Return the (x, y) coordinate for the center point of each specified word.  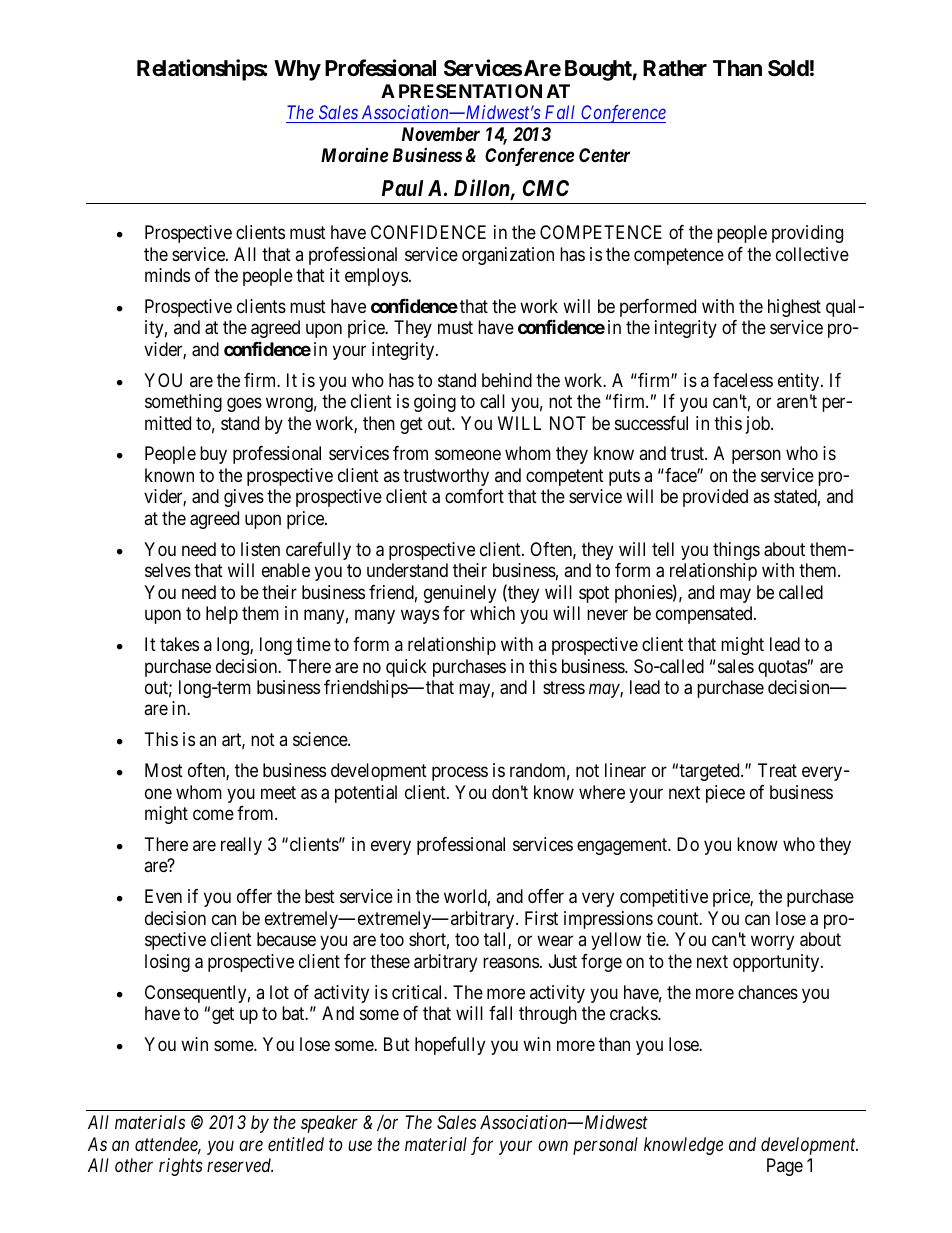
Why (297, 70)
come (213, 815)
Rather (675, 68)
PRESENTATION (470, 91)
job (759, 425)
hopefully (450, 1046)
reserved (240, 1165)
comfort (474, 496)
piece (725, 794)
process (460, 774)
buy (213, 455)
